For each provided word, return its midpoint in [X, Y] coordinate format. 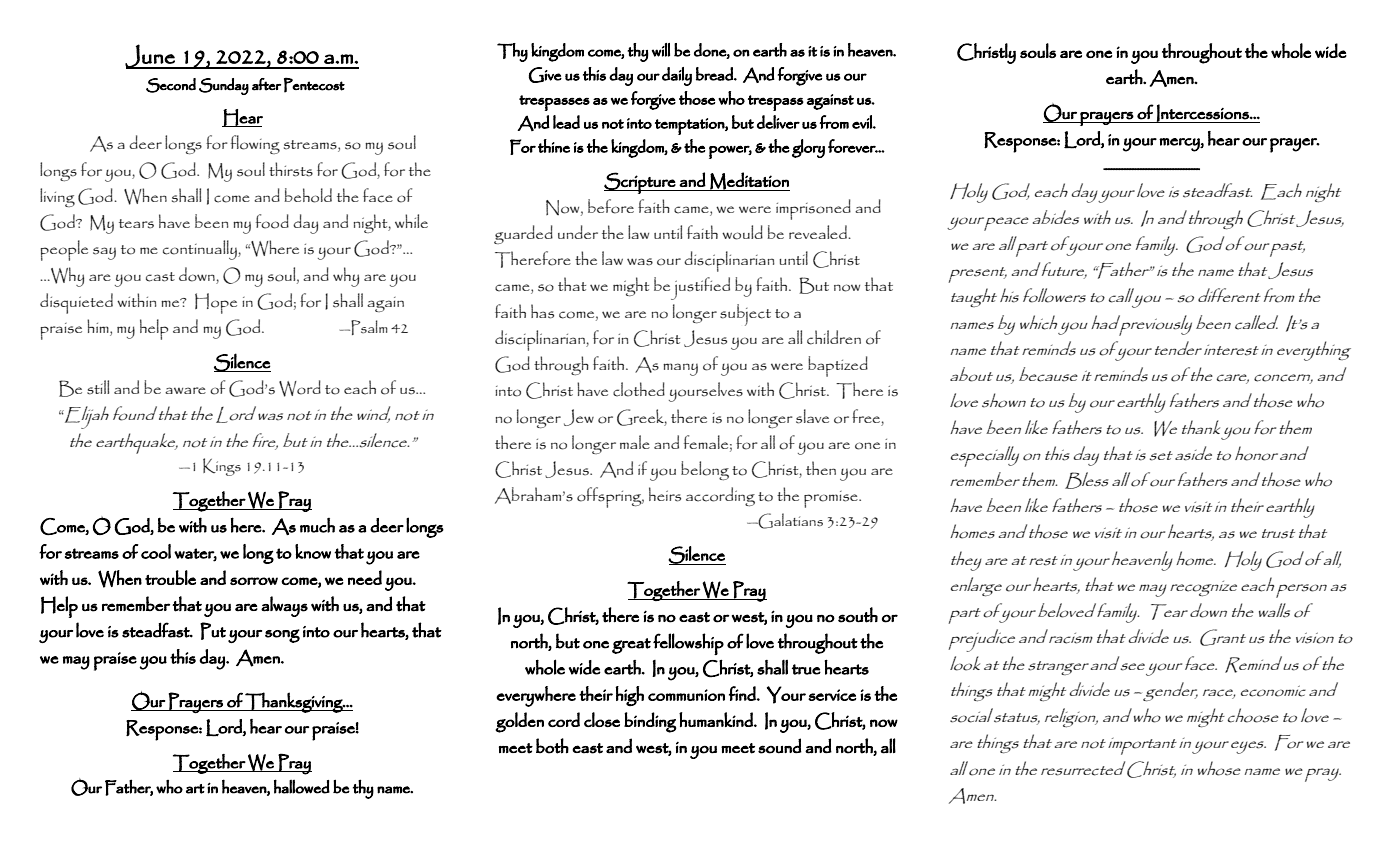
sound [780, 746]
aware [185, 390]
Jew [579, 417]
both [552, 746]
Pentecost [314, 85]
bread [715, 74]
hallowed [302, 786]
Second [171, 85]
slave [812, 416]
